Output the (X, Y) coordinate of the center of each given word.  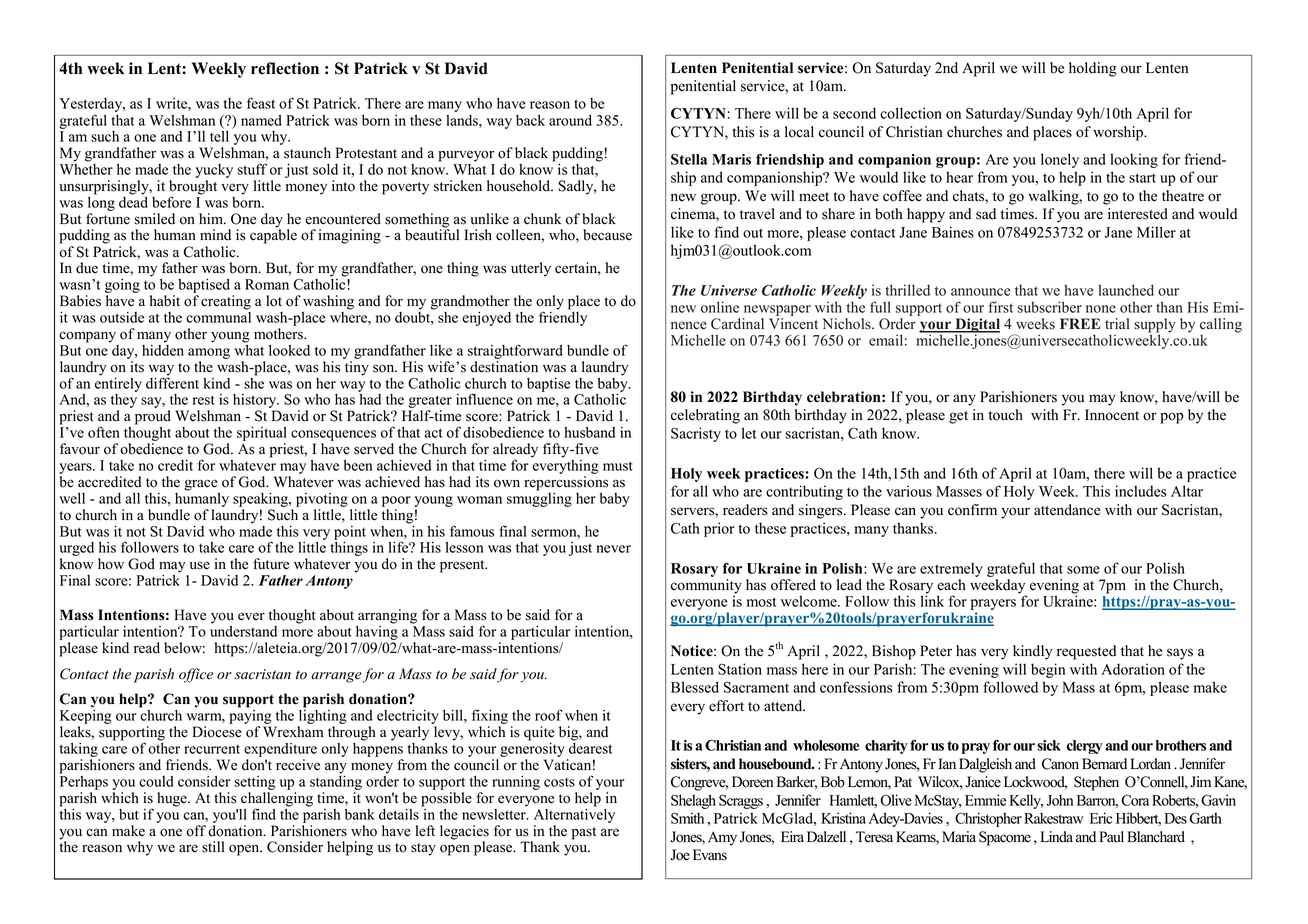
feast (261, 103)
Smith (687, 818)
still (213, 847)
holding (1093, 69)
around (570, 120)
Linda (1056, 837)
